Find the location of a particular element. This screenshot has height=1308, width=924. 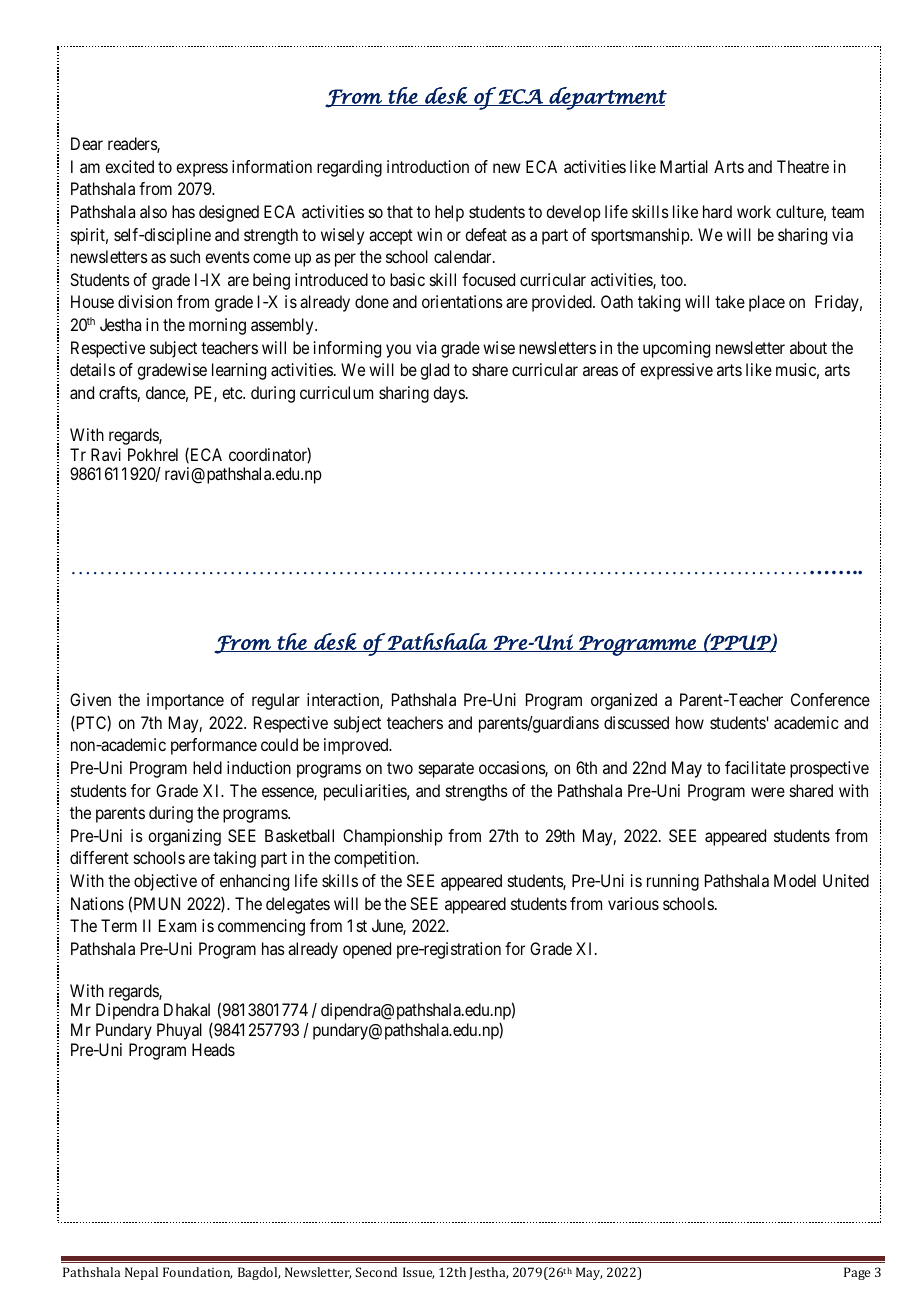

Conference is located at coordinates (830, 699).
